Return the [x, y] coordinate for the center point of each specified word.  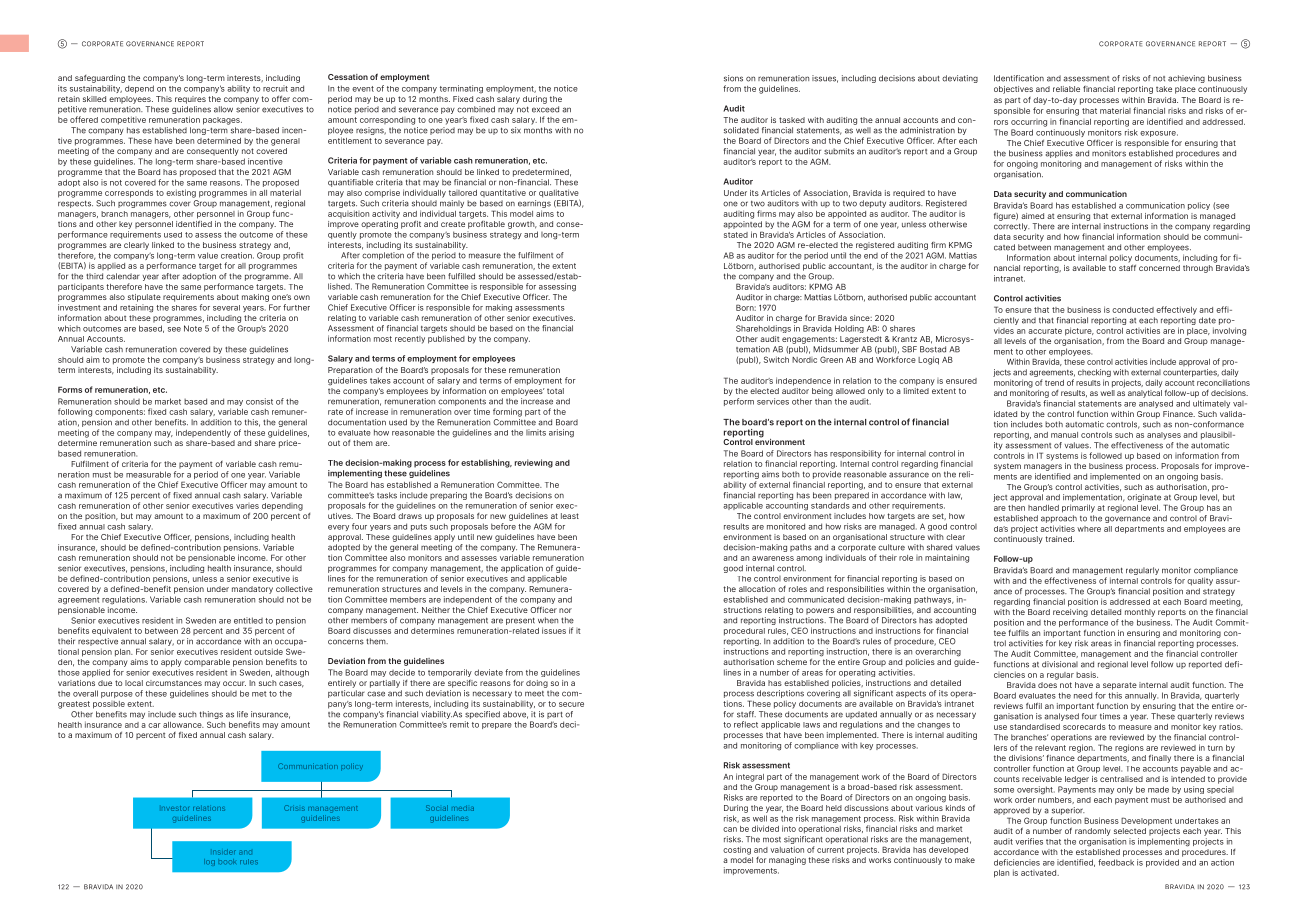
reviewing [534, 463]
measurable [148, 474]
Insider [224, 852]
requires [190, 100]
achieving [1186, 79]
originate [1144, 498]
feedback [1116, 862]
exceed [545, 109]
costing [737, 850]
